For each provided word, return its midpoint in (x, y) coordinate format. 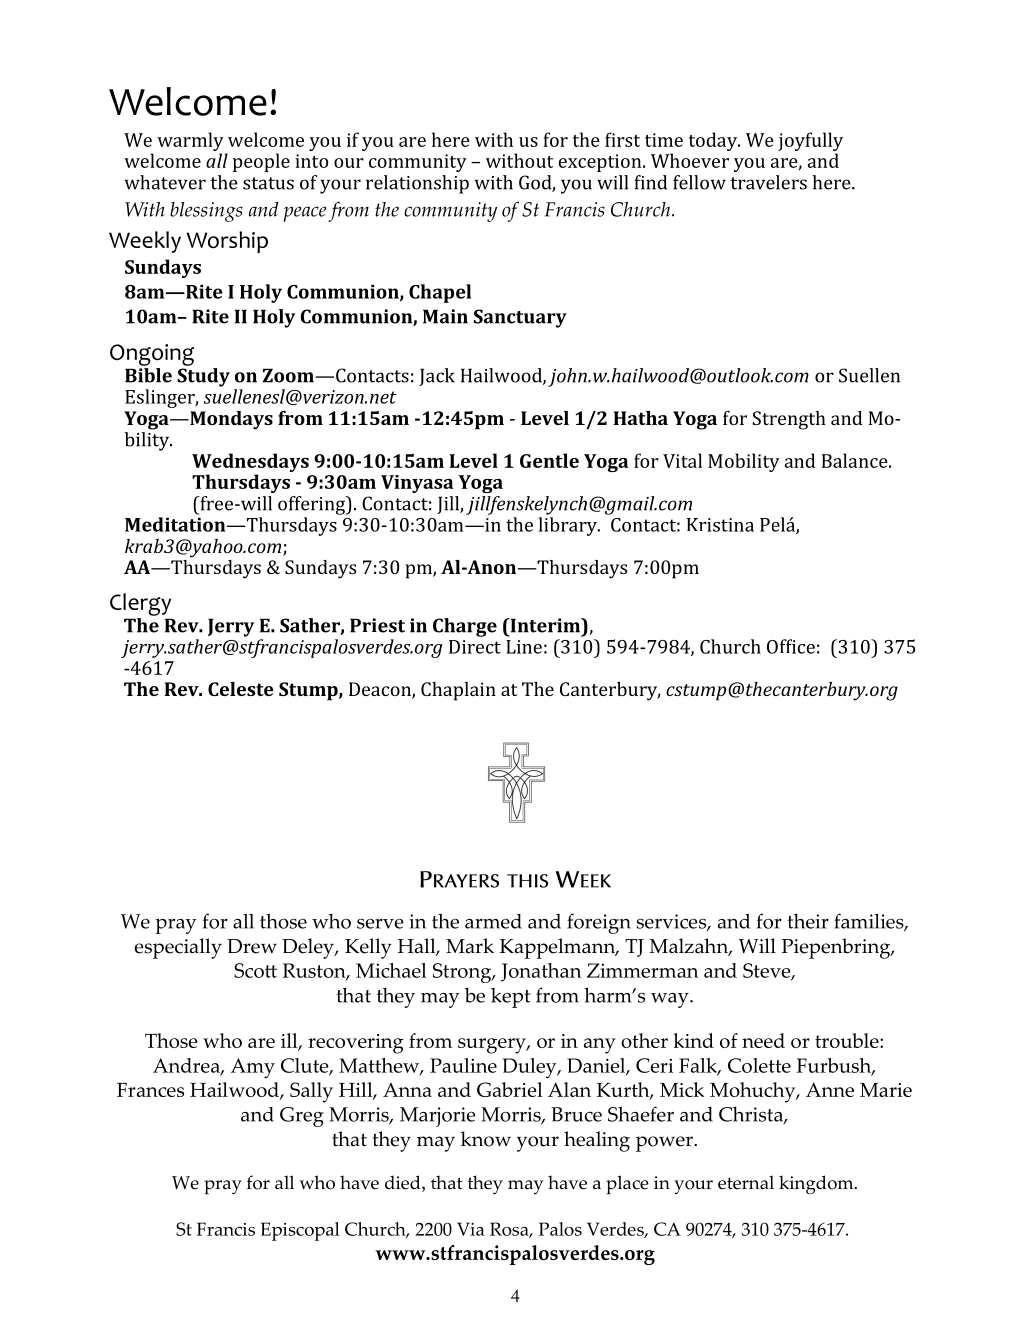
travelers (768, 182)
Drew (252, 946)
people (261, 162)
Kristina (720, 525)
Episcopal (300, 1231)
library (568, 526)
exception (601, 163)
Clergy (140, 604)
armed (493, 921)
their (808, 921)
